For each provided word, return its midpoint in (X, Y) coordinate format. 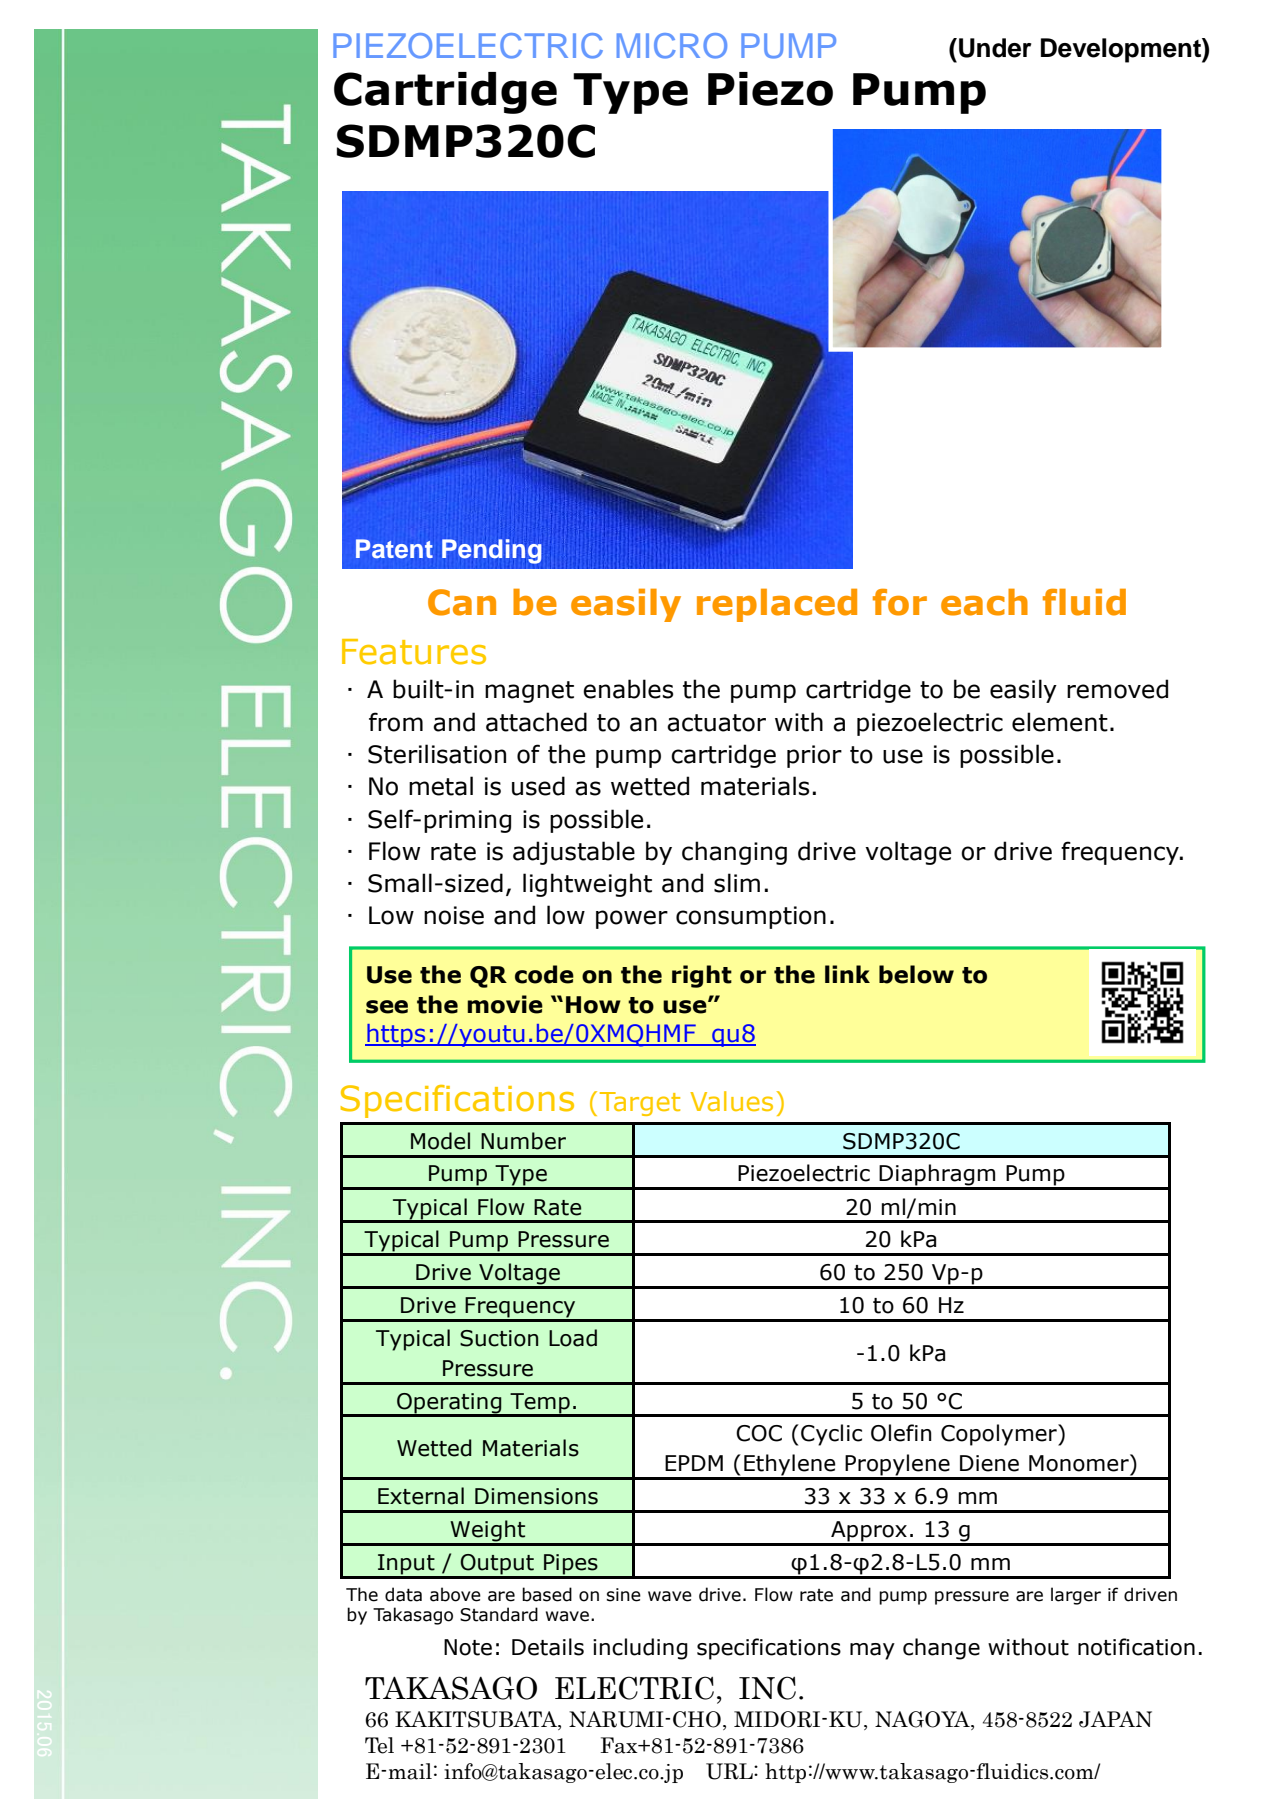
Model (440, 1141)
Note (468, 1647)
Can (462, 602)
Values (731, 1101)
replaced (777, 605)
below (916, 974)
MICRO (672, 46)
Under (995, 48)
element (1060, 722)
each (984, 602)
